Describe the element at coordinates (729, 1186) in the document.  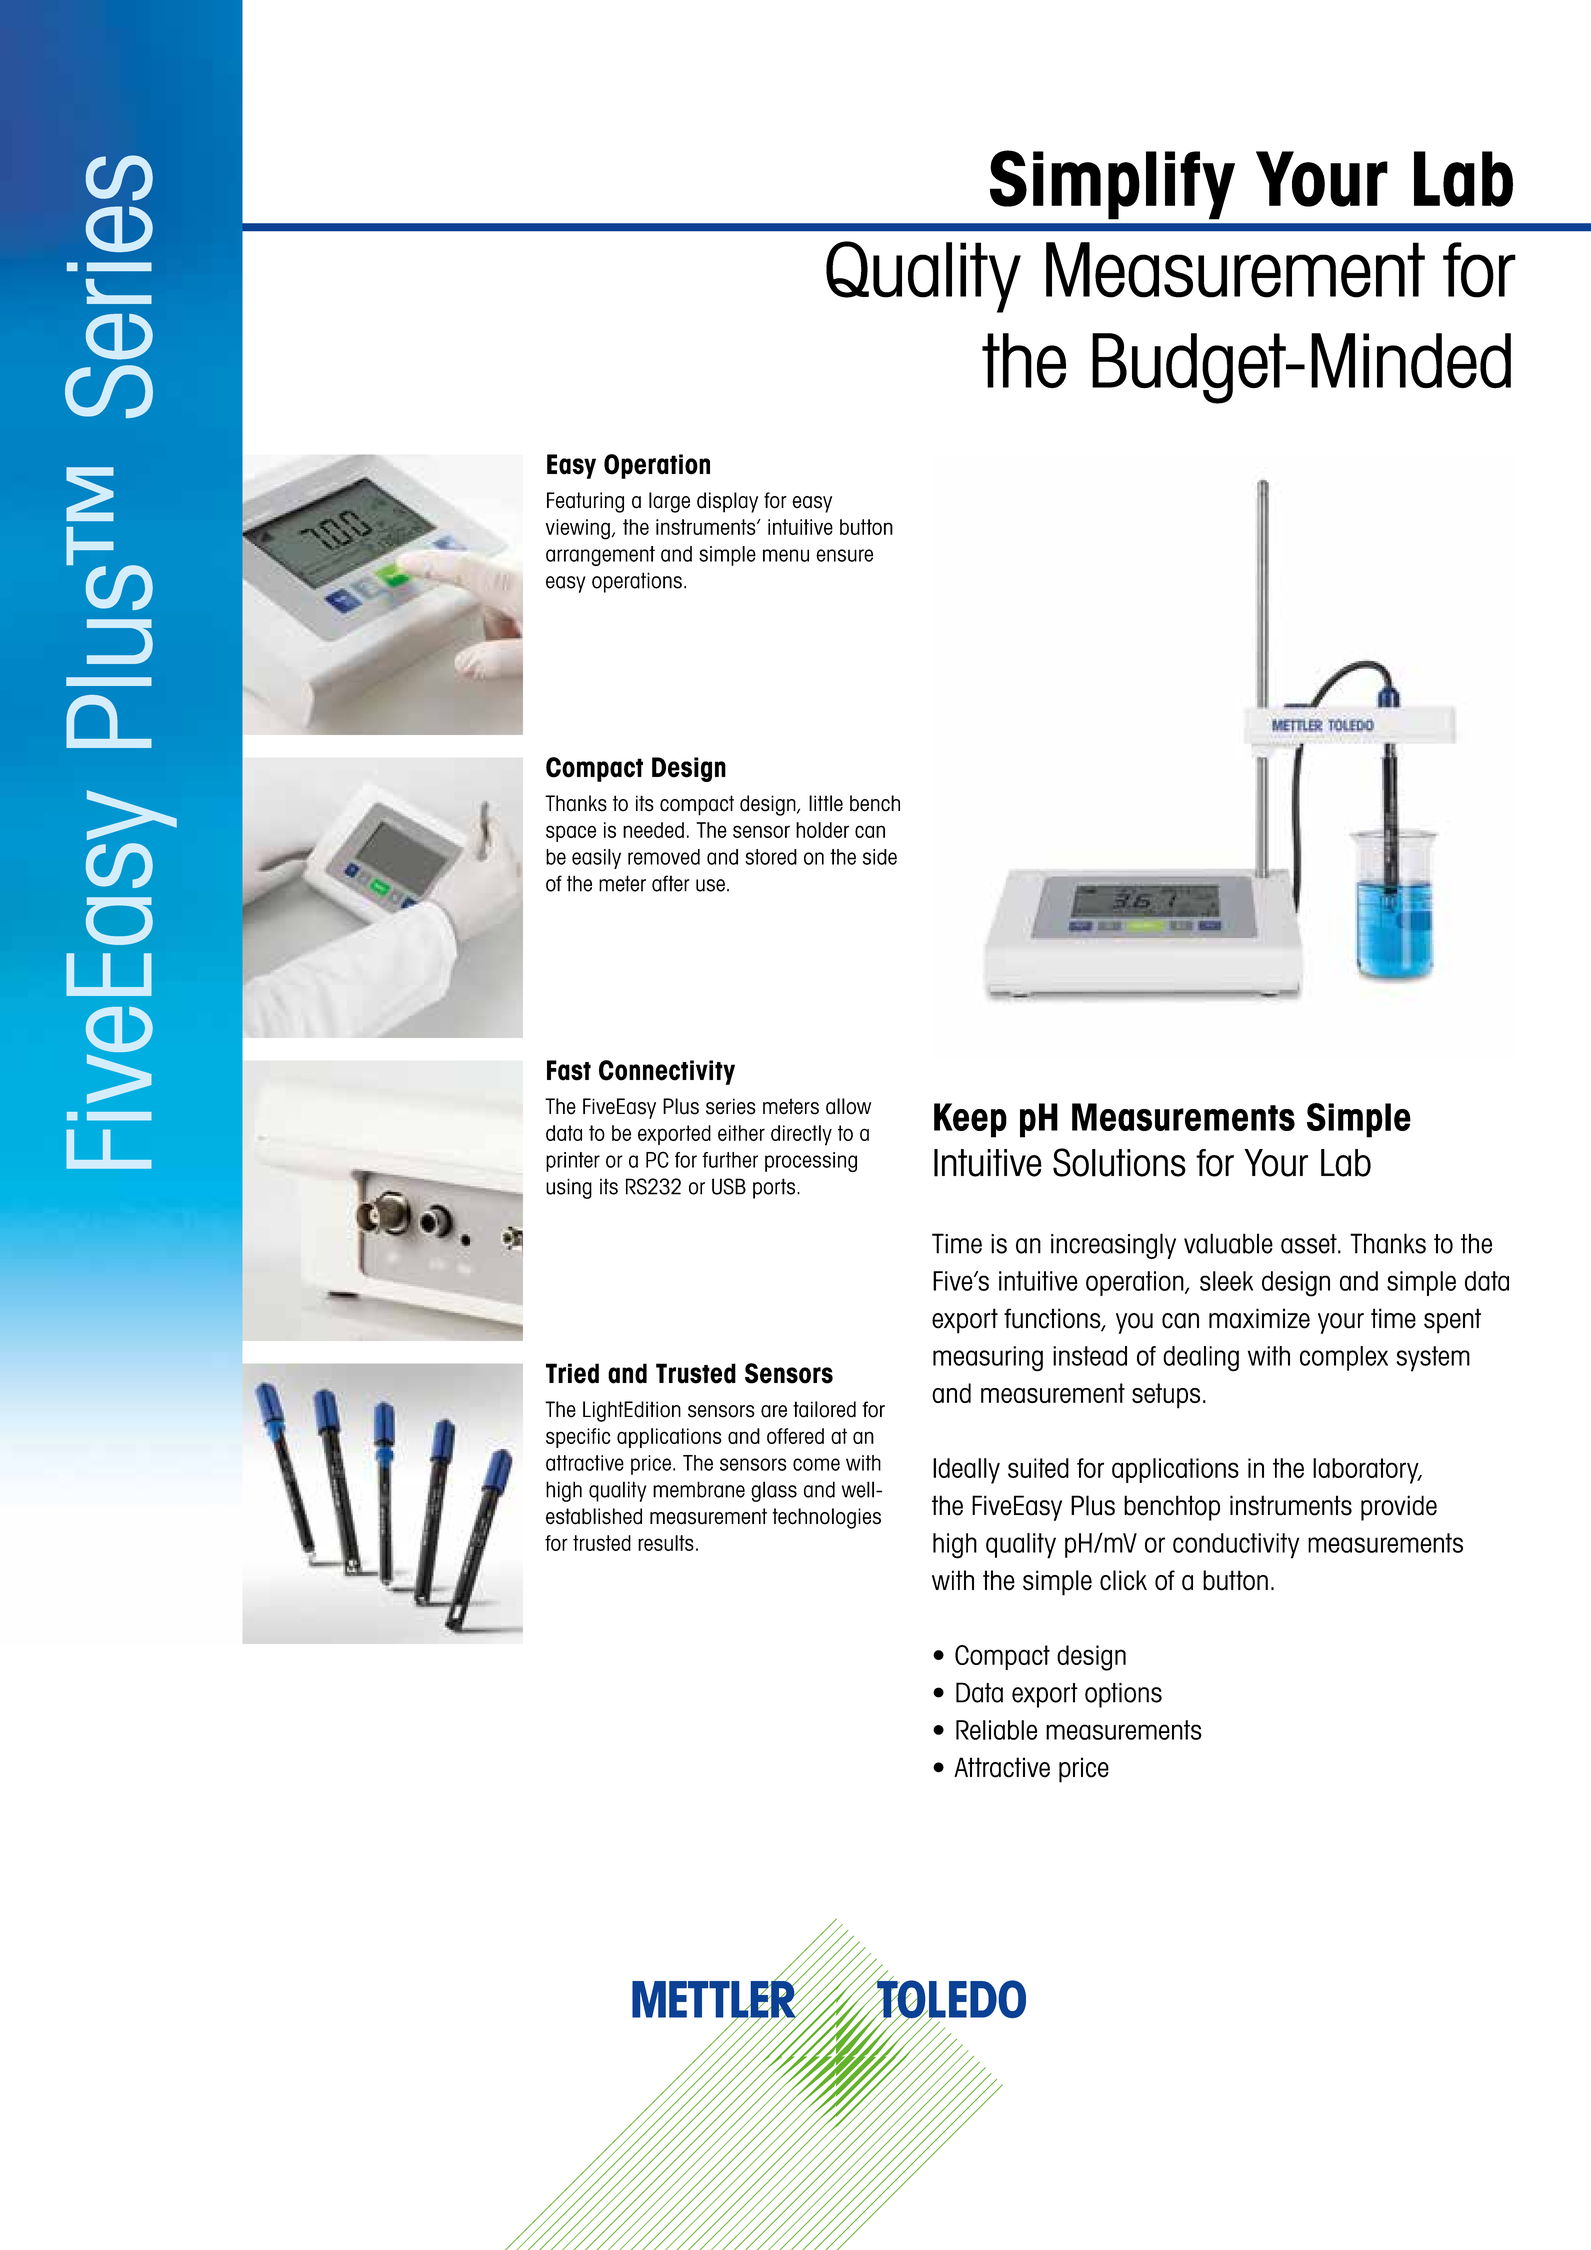
I see `USB` at that location.
